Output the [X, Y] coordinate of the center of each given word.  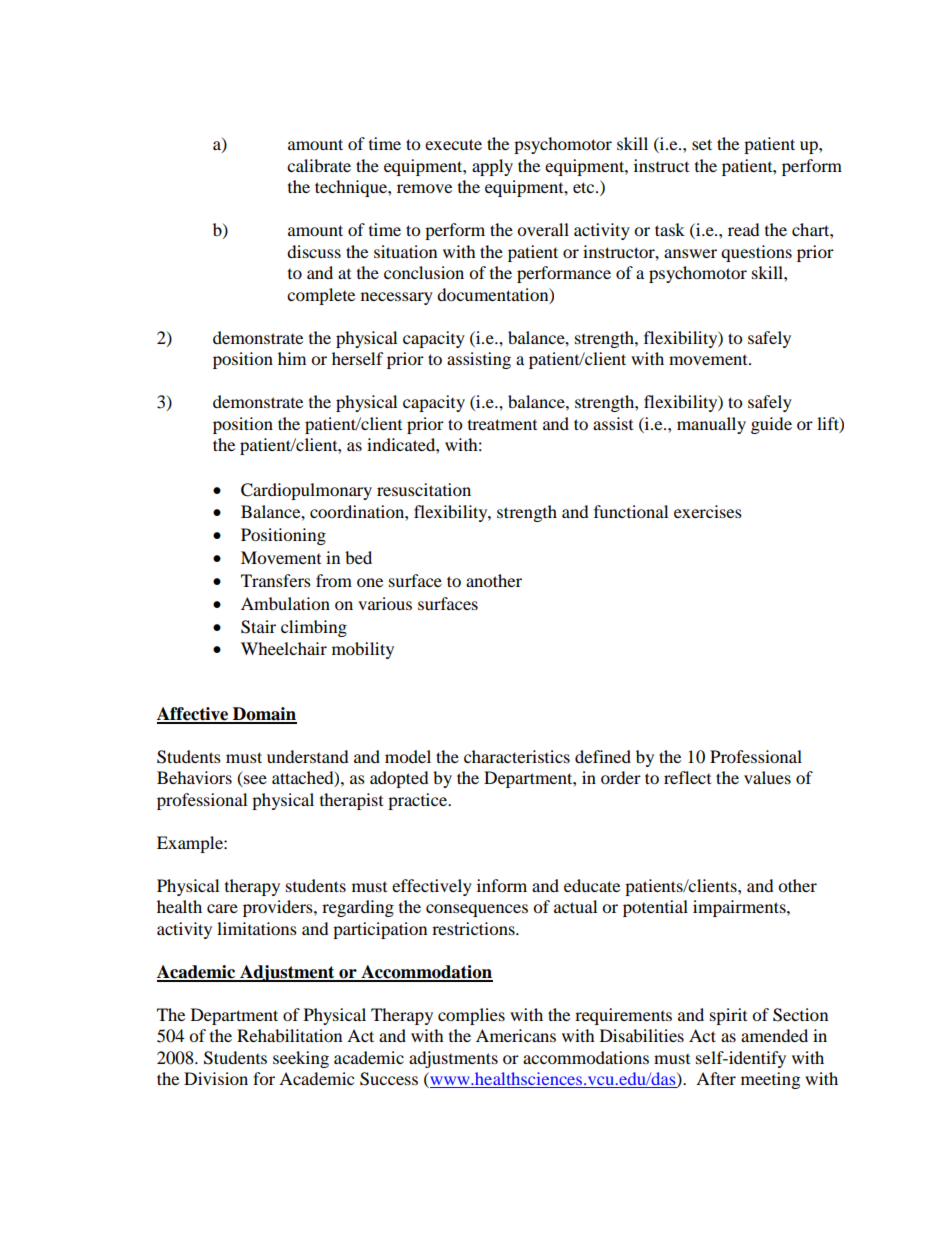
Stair [258, 627]
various [385, 603]
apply [492, 167]
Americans [516, 1035]
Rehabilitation [289, 1035]
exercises [708, 511]
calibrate [319, 165]
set [702, 144]
